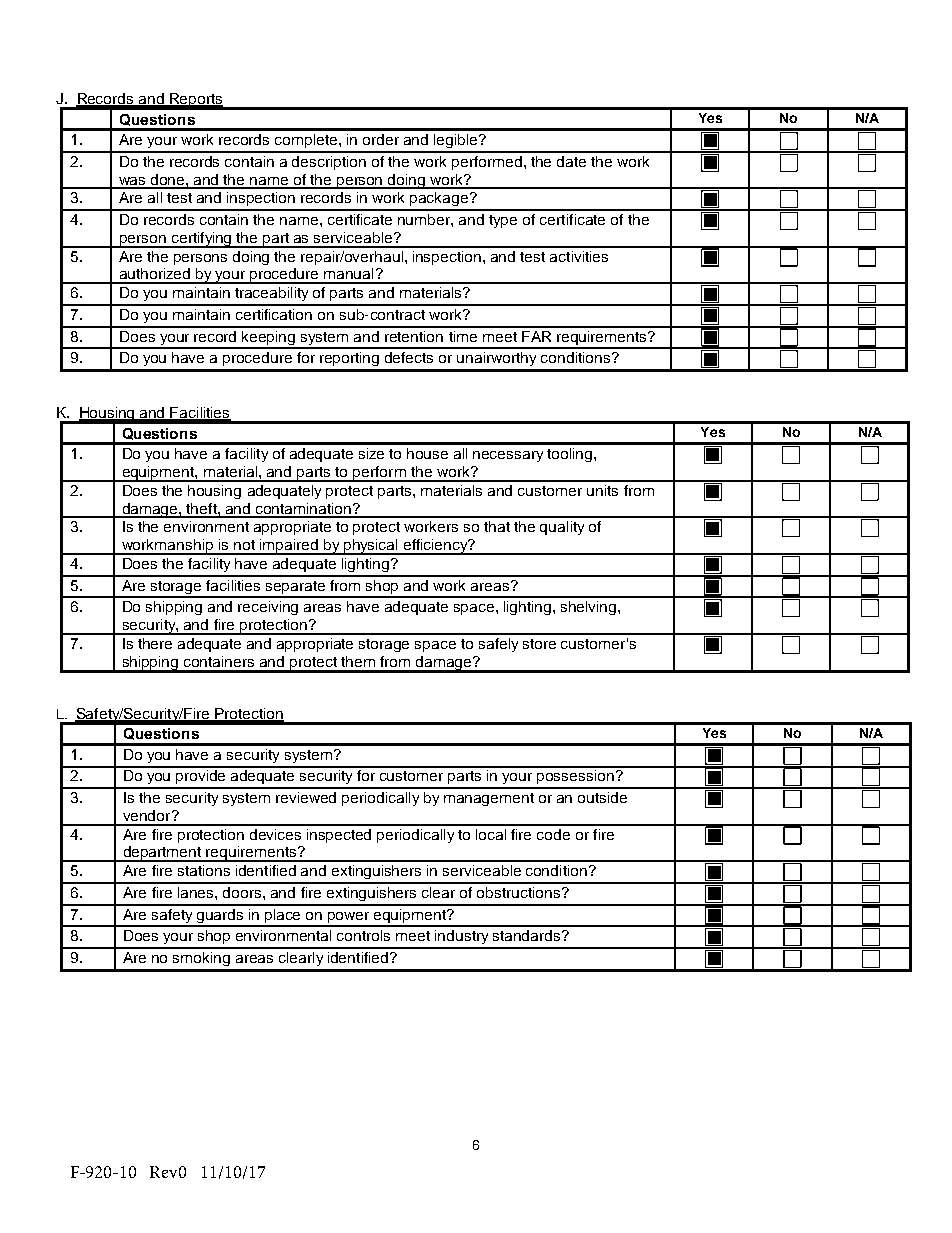 This page has width=952, height=1233. I want to click on physical, so click(371, 547).
